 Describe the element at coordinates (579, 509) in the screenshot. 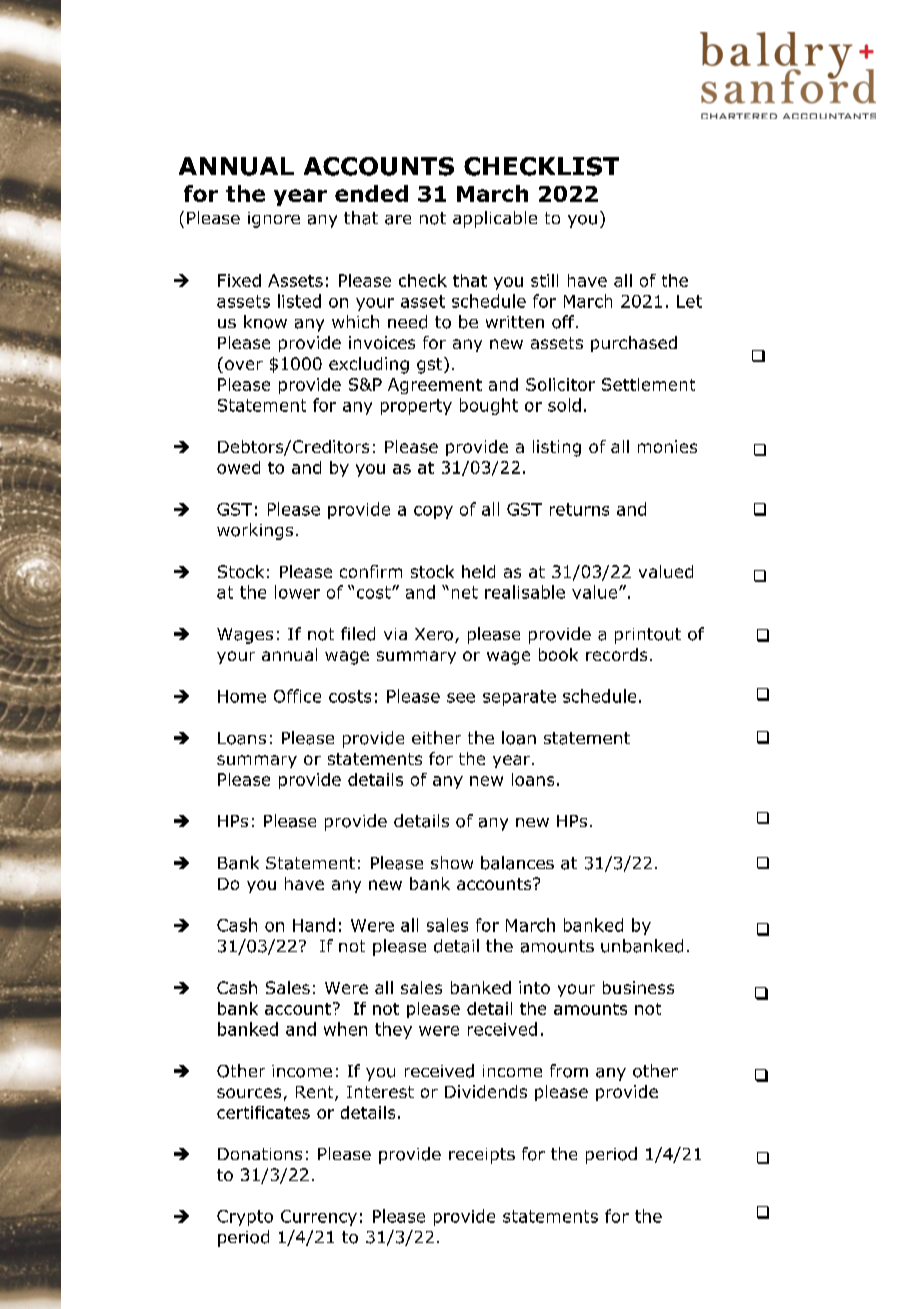

I see `returns` at that location.
